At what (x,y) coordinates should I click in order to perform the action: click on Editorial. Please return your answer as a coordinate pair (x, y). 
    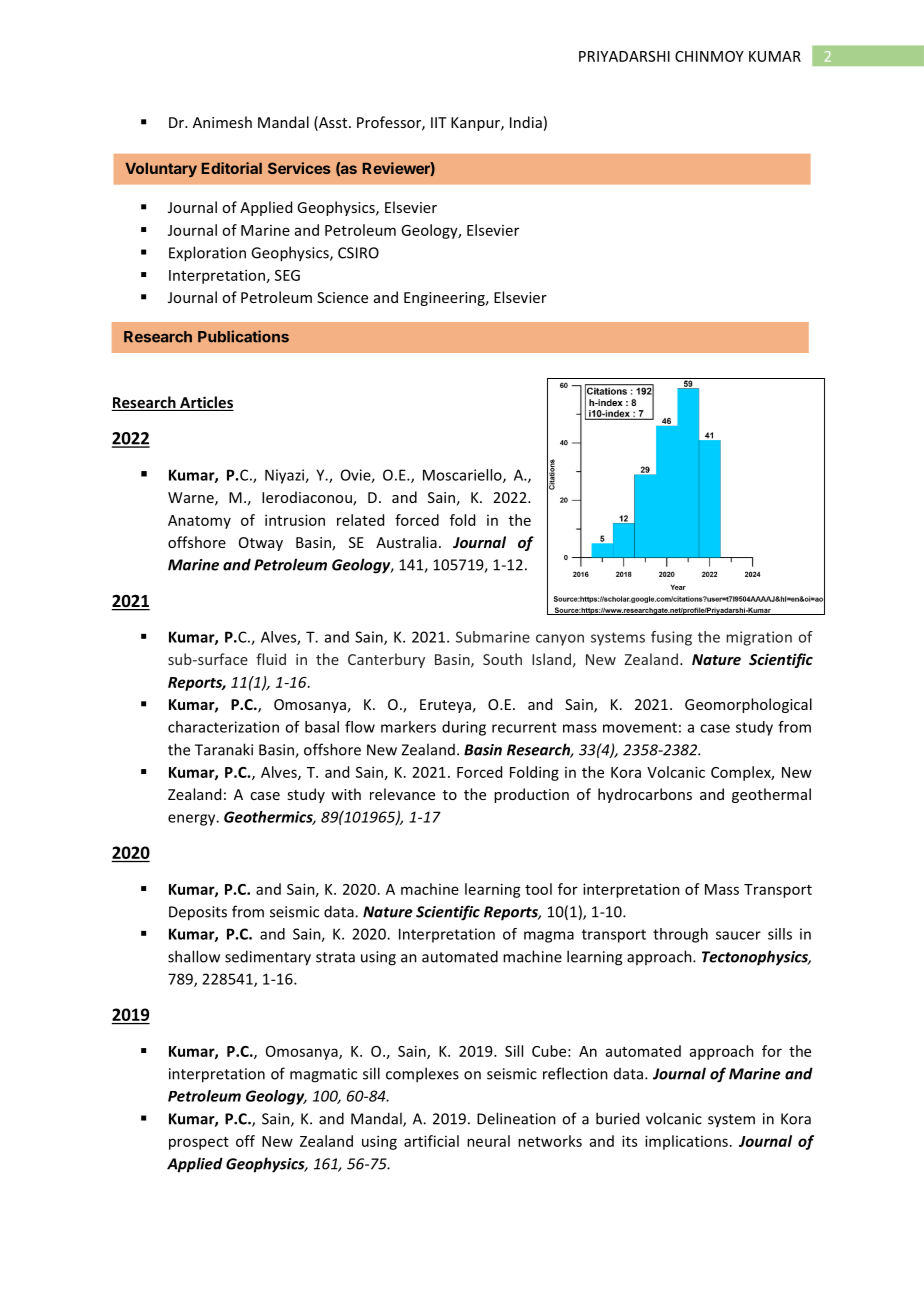
    Looking at the image, I should click on (232, 168).
